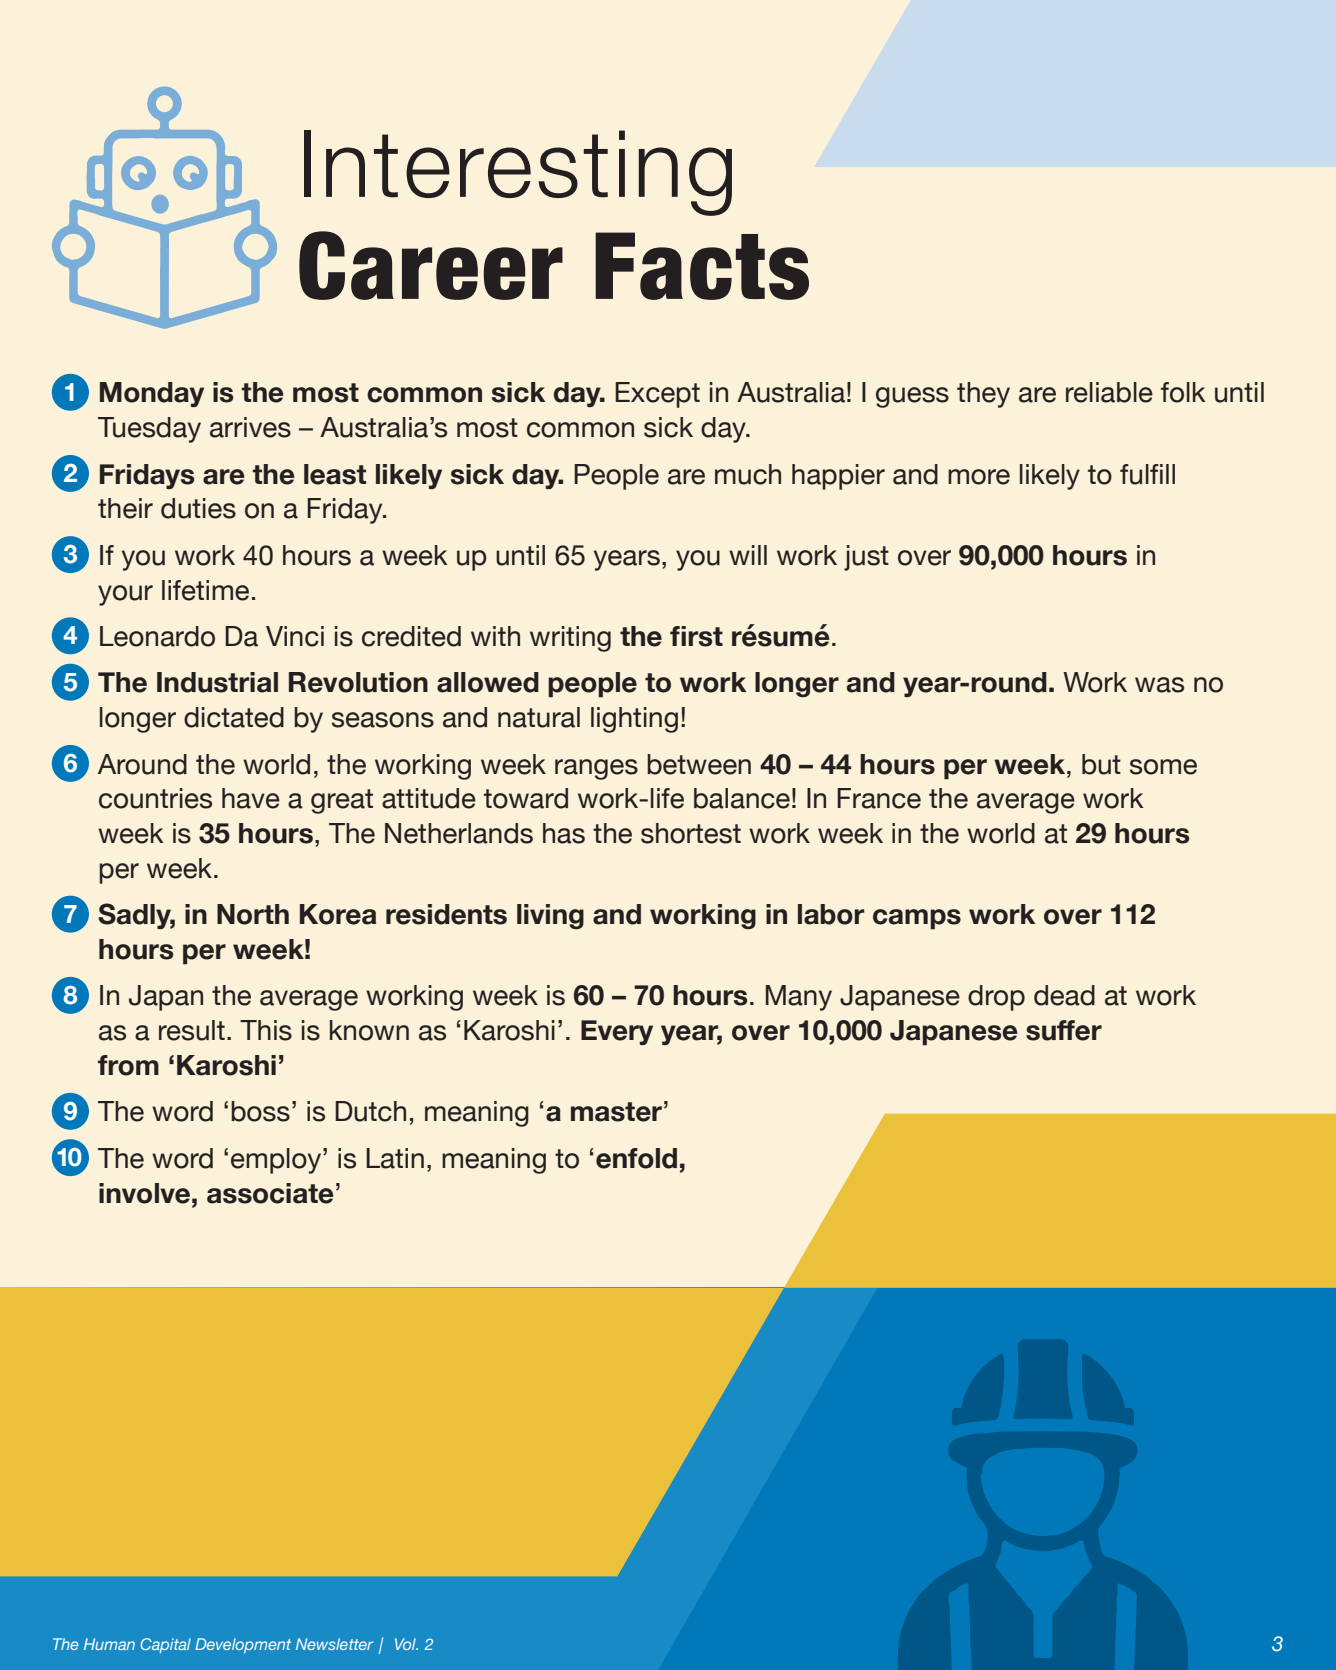 This screenshot has width=1336, height=1670. Describe the element at coordinates (165, 1645) in the screenshot. I see `Capital` at that location.
